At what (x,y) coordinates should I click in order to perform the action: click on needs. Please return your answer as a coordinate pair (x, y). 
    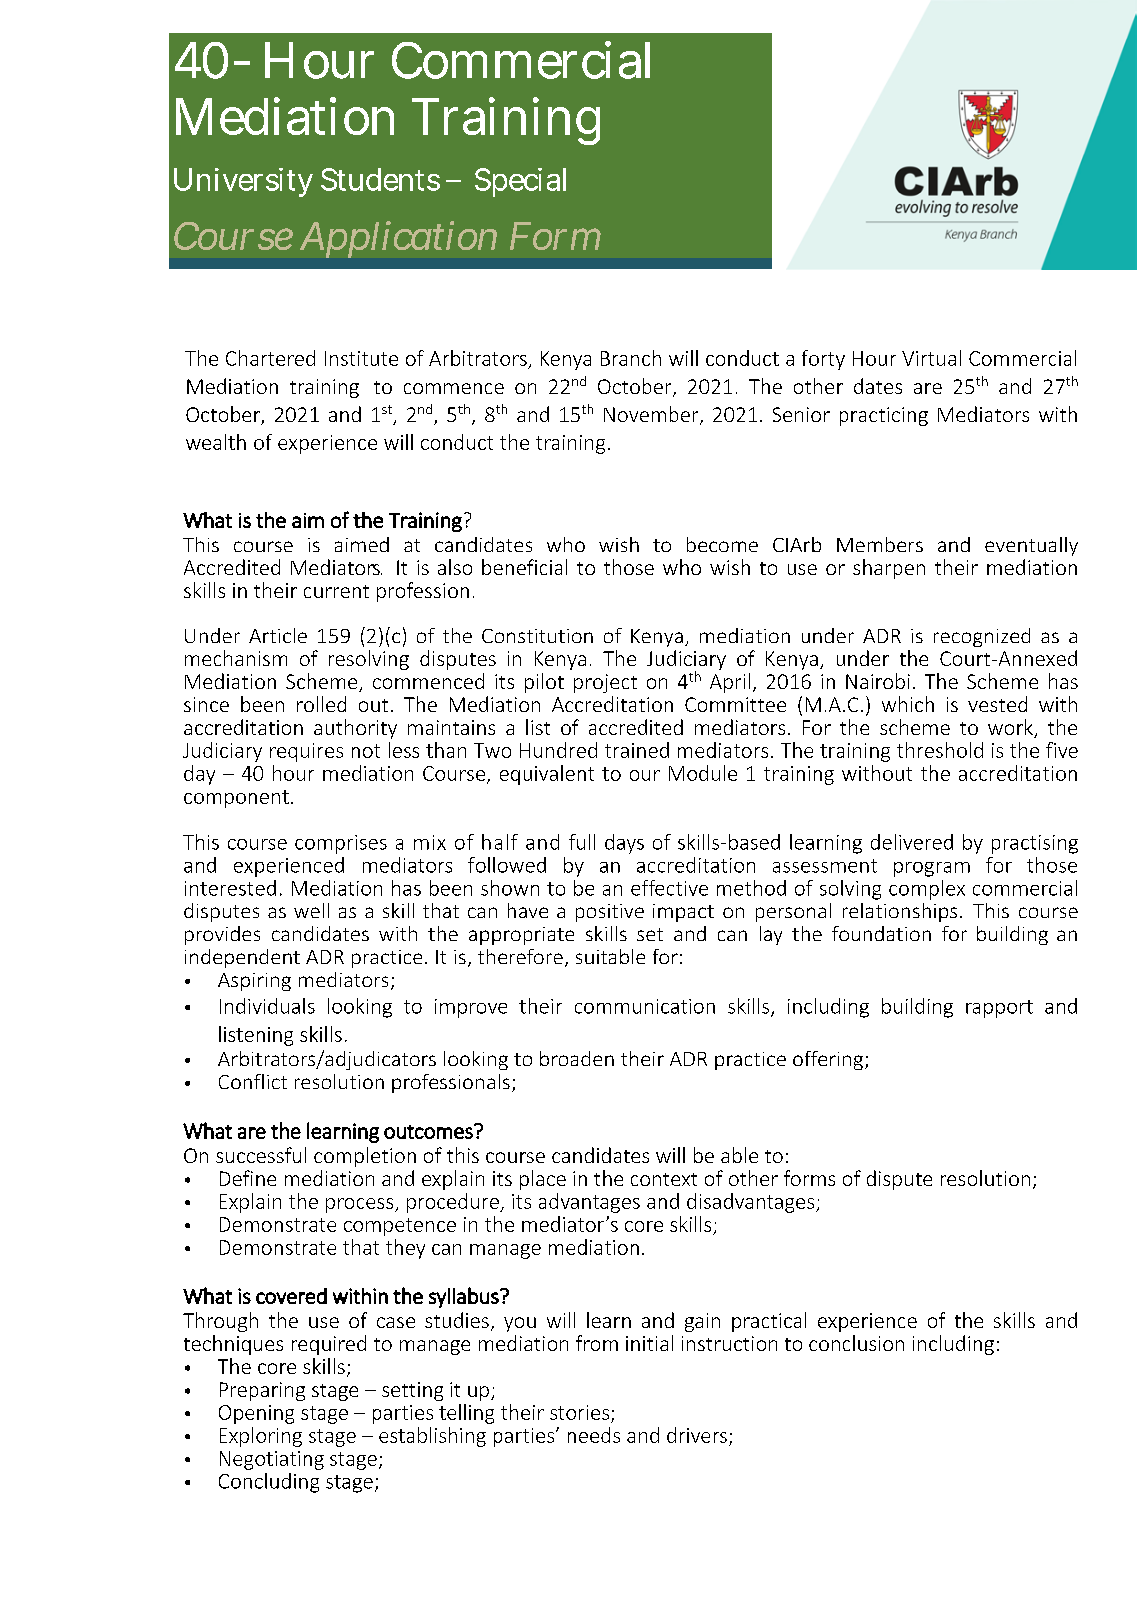
    Looking at the image, I should click on (594, 1435).
